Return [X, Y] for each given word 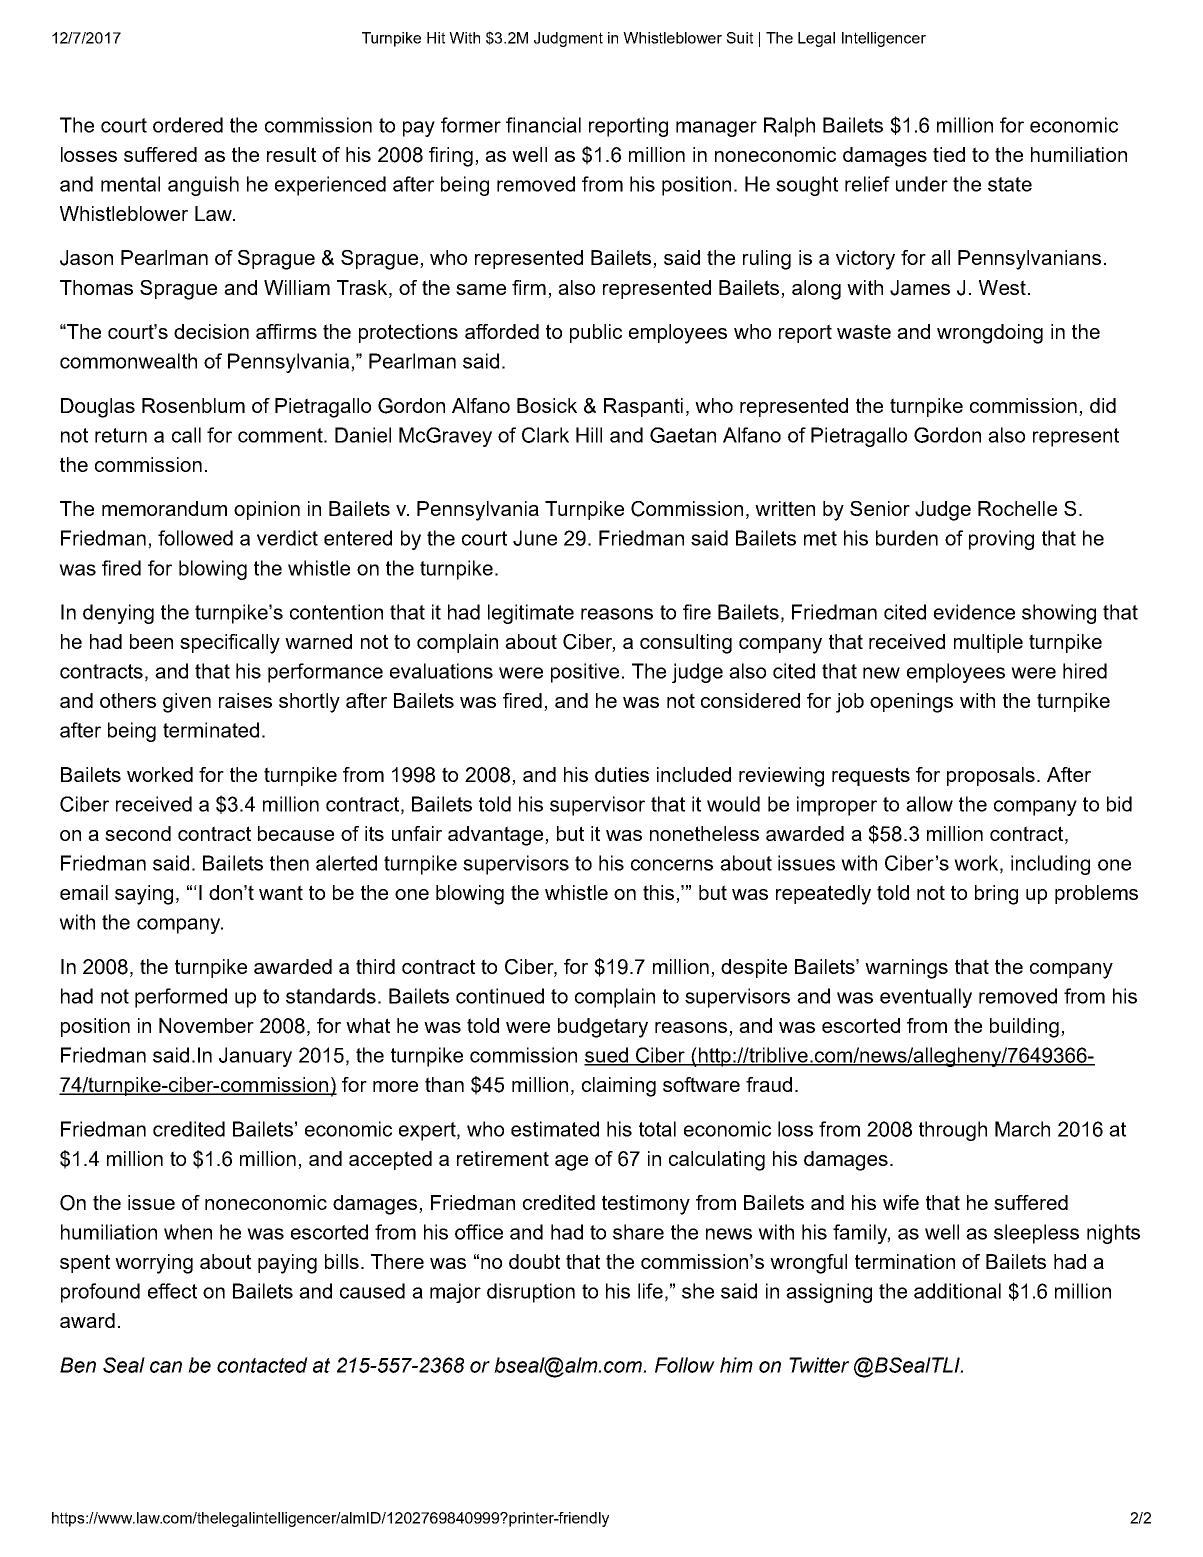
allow [929, 804]
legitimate [531, 614]
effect [172, 1291]
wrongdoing [990, 334]
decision [211, 331]
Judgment [568, 39]
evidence [974, 612]
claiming [619, 1087]
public [596, 333]
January [255, 1057]
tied [949, 154]
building [1024, 1028]
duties [622, 774]
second [138, 833]
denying [118, 614]
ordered [188, 125]
